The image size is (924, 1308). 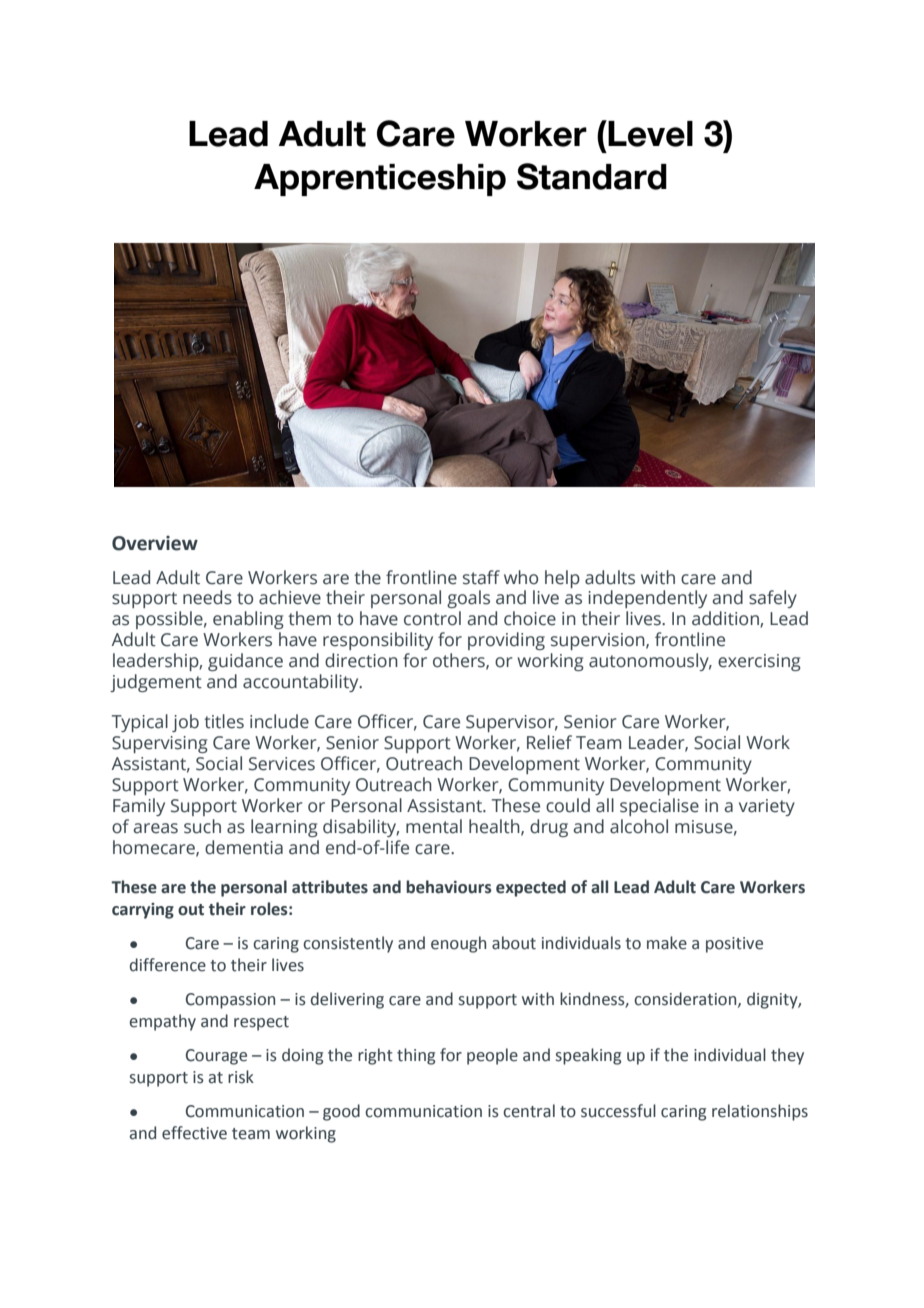 What do you see at coordinates (241, 1077) in the document?
I see `risk` at bounding box center [241, 1077].
